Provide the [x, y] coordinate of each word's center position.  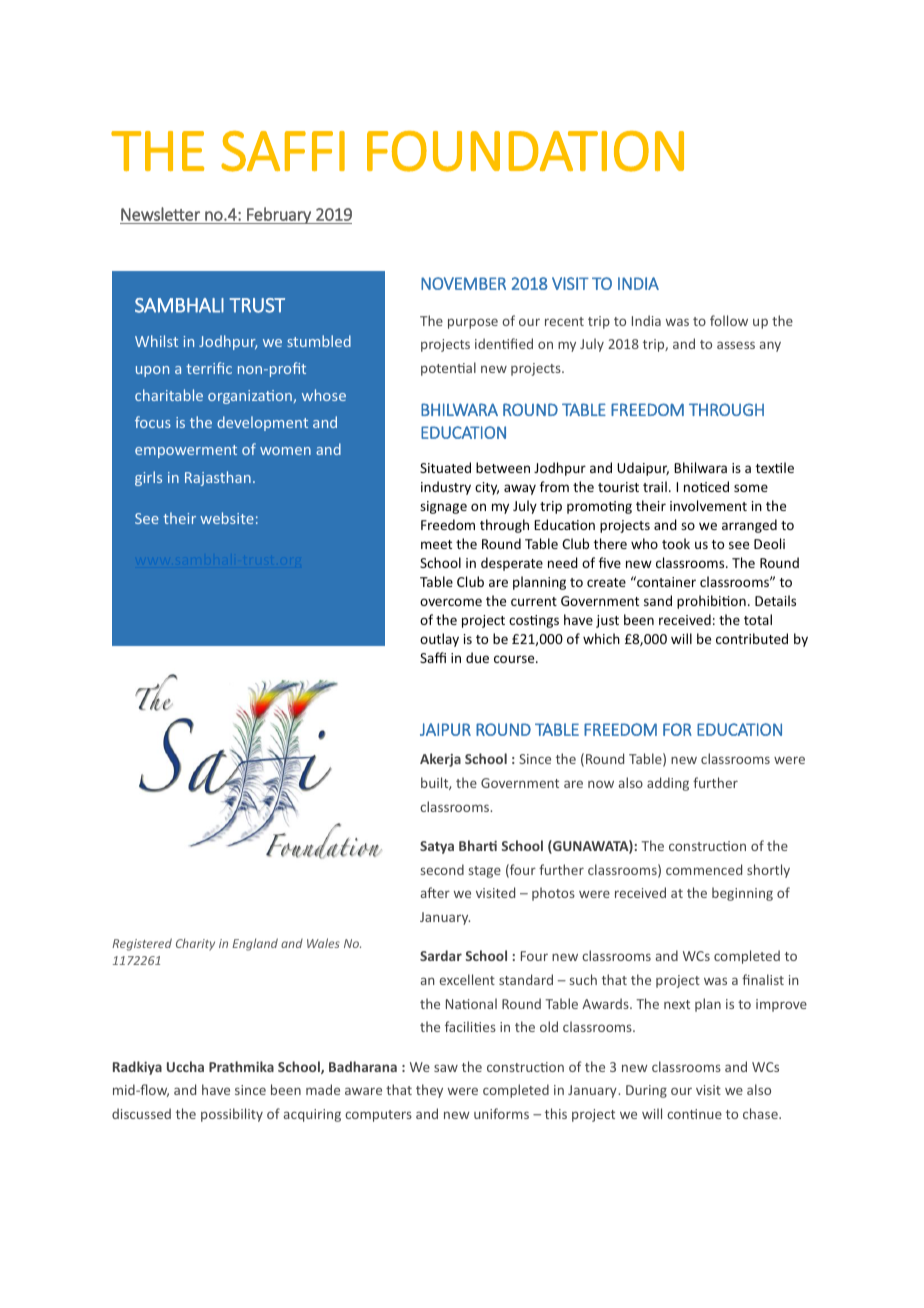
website [227, 518]
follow [729, 320]
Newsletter [160, 214]
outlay [439, 640]
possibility [232, 1115]
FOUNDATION [525, 151]
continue [694, 1114]
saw [446, 1068]
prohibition [711, 602]
